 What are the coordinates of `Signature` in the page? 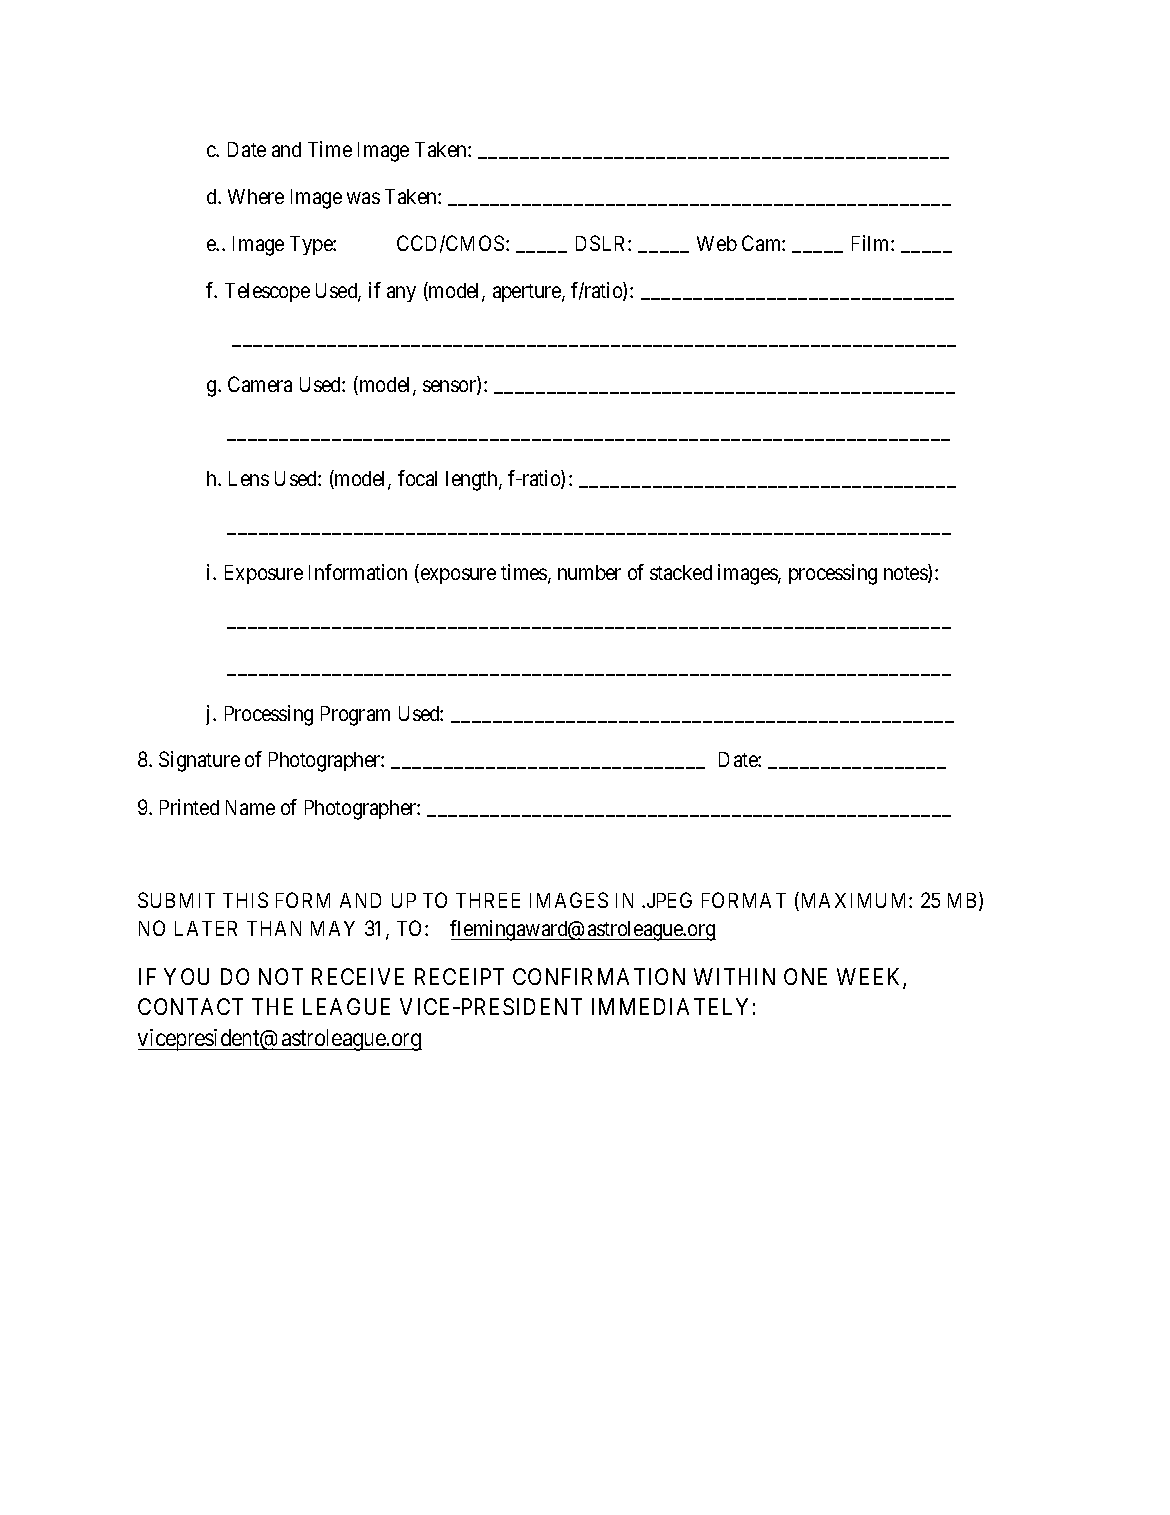 It's located at (199, 761).
